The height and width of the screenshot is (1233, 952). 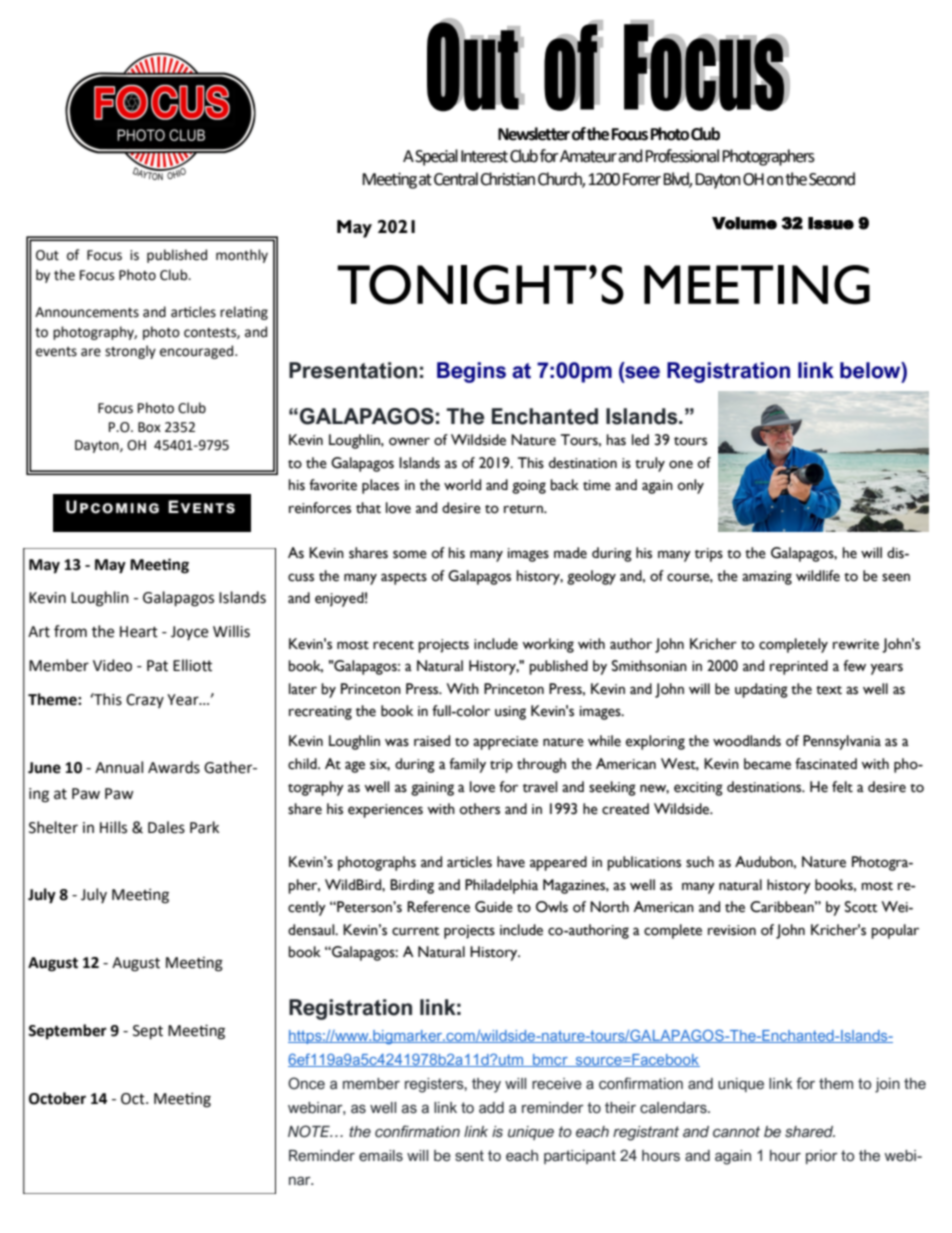 What do you see at coordinates (471, 372) in the screenshot?
I see `Begins` at bounding box center [471, 372].
